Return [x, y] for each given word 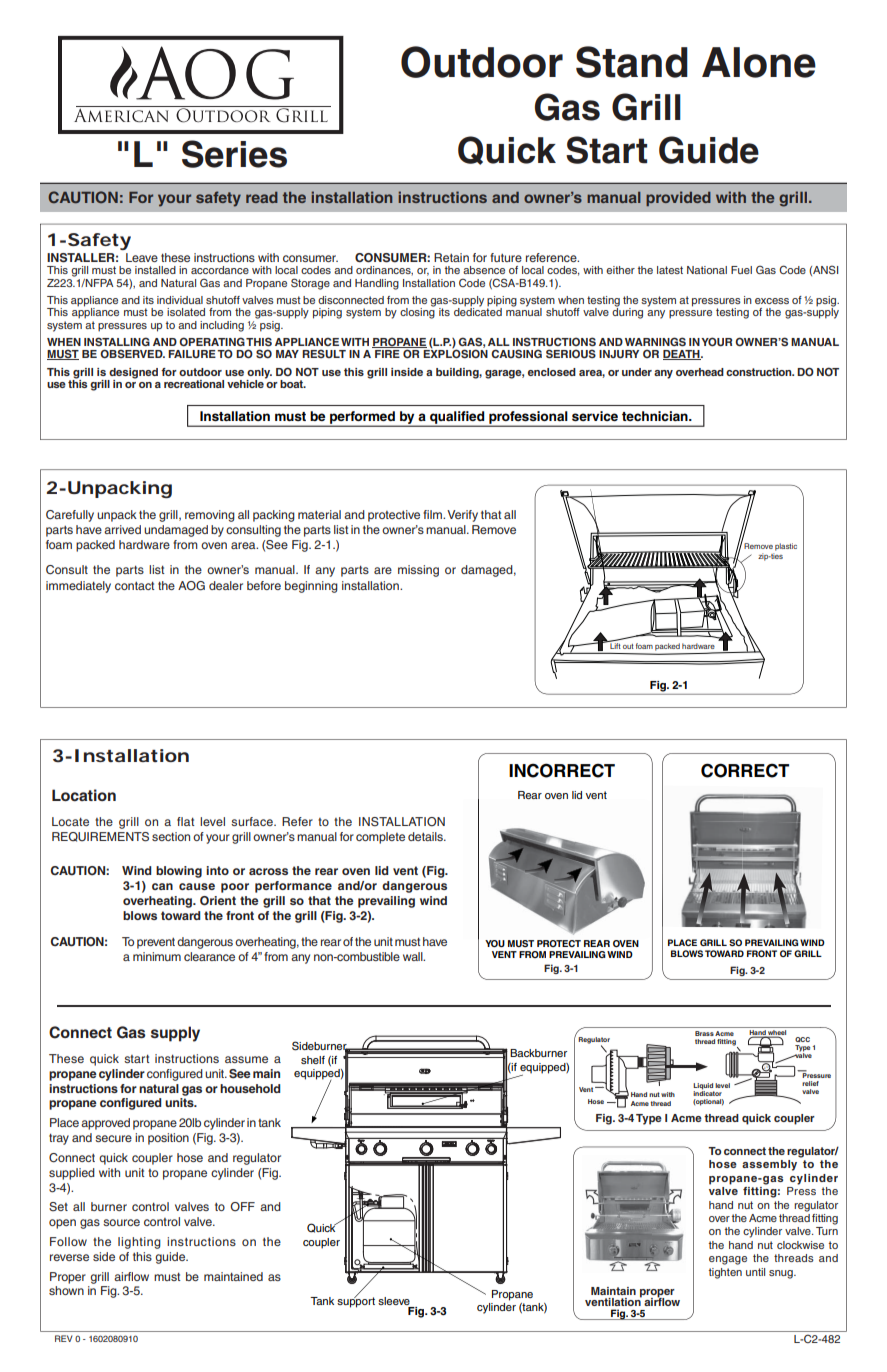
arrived [122, 529]
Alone [759, 62]
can [162, 886]
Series [234, 154]
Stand [632, 62]
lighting [139, 1243]
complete [380, 838]
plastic [786, 547]
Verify [462, 516]
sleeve [394, 1301]
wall [414, 956]
